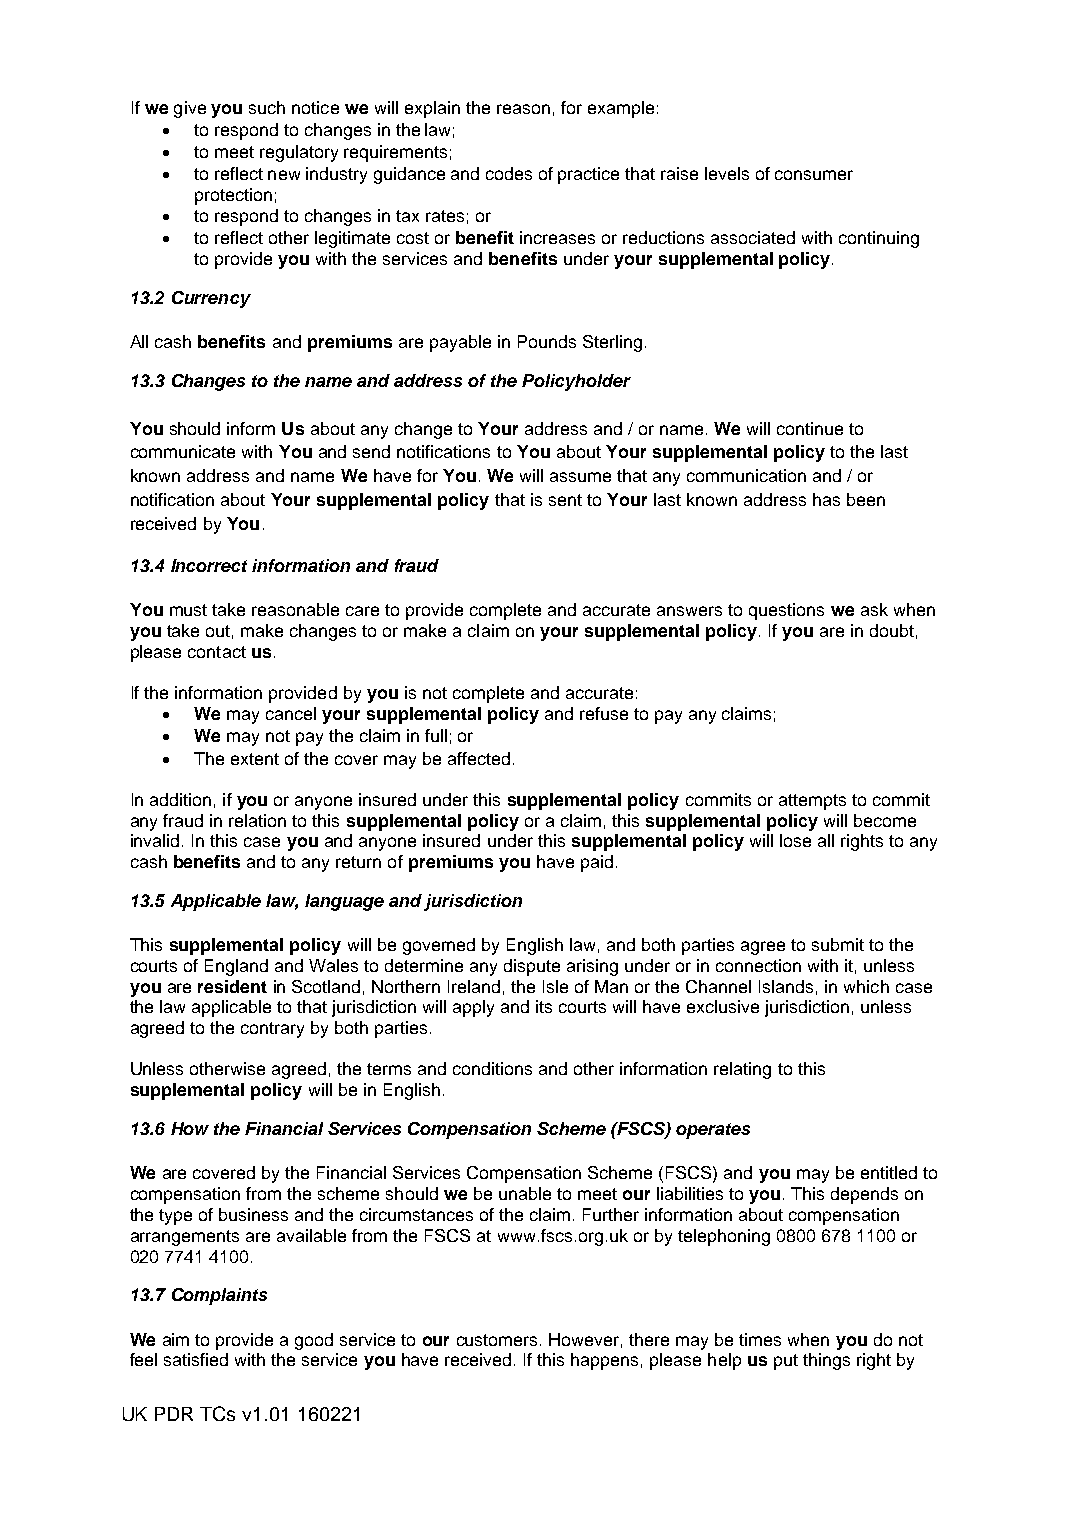  I want to click on Incorrect, so click(209, 565).
